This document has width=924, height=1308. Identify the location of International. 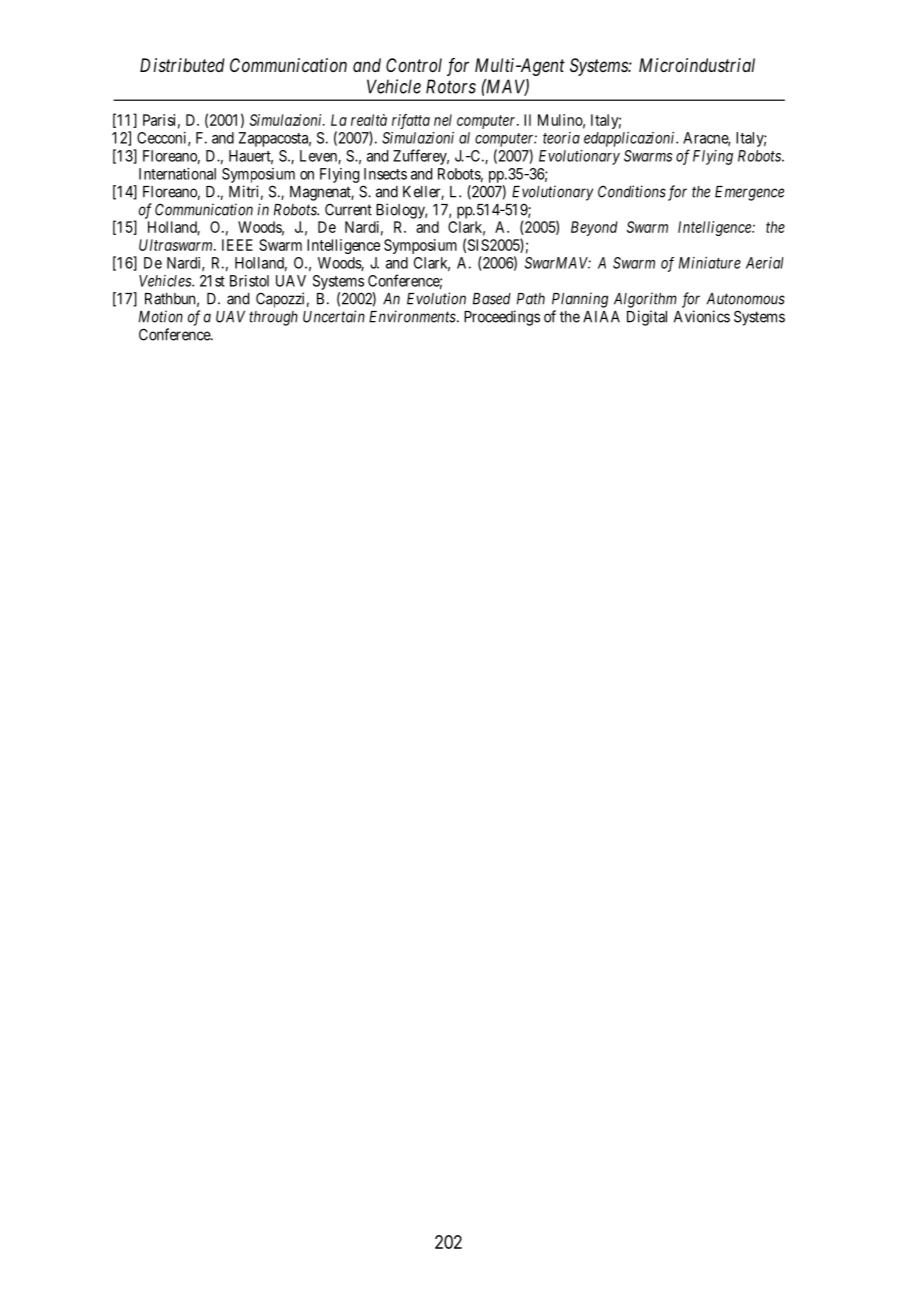
(177, 174).
